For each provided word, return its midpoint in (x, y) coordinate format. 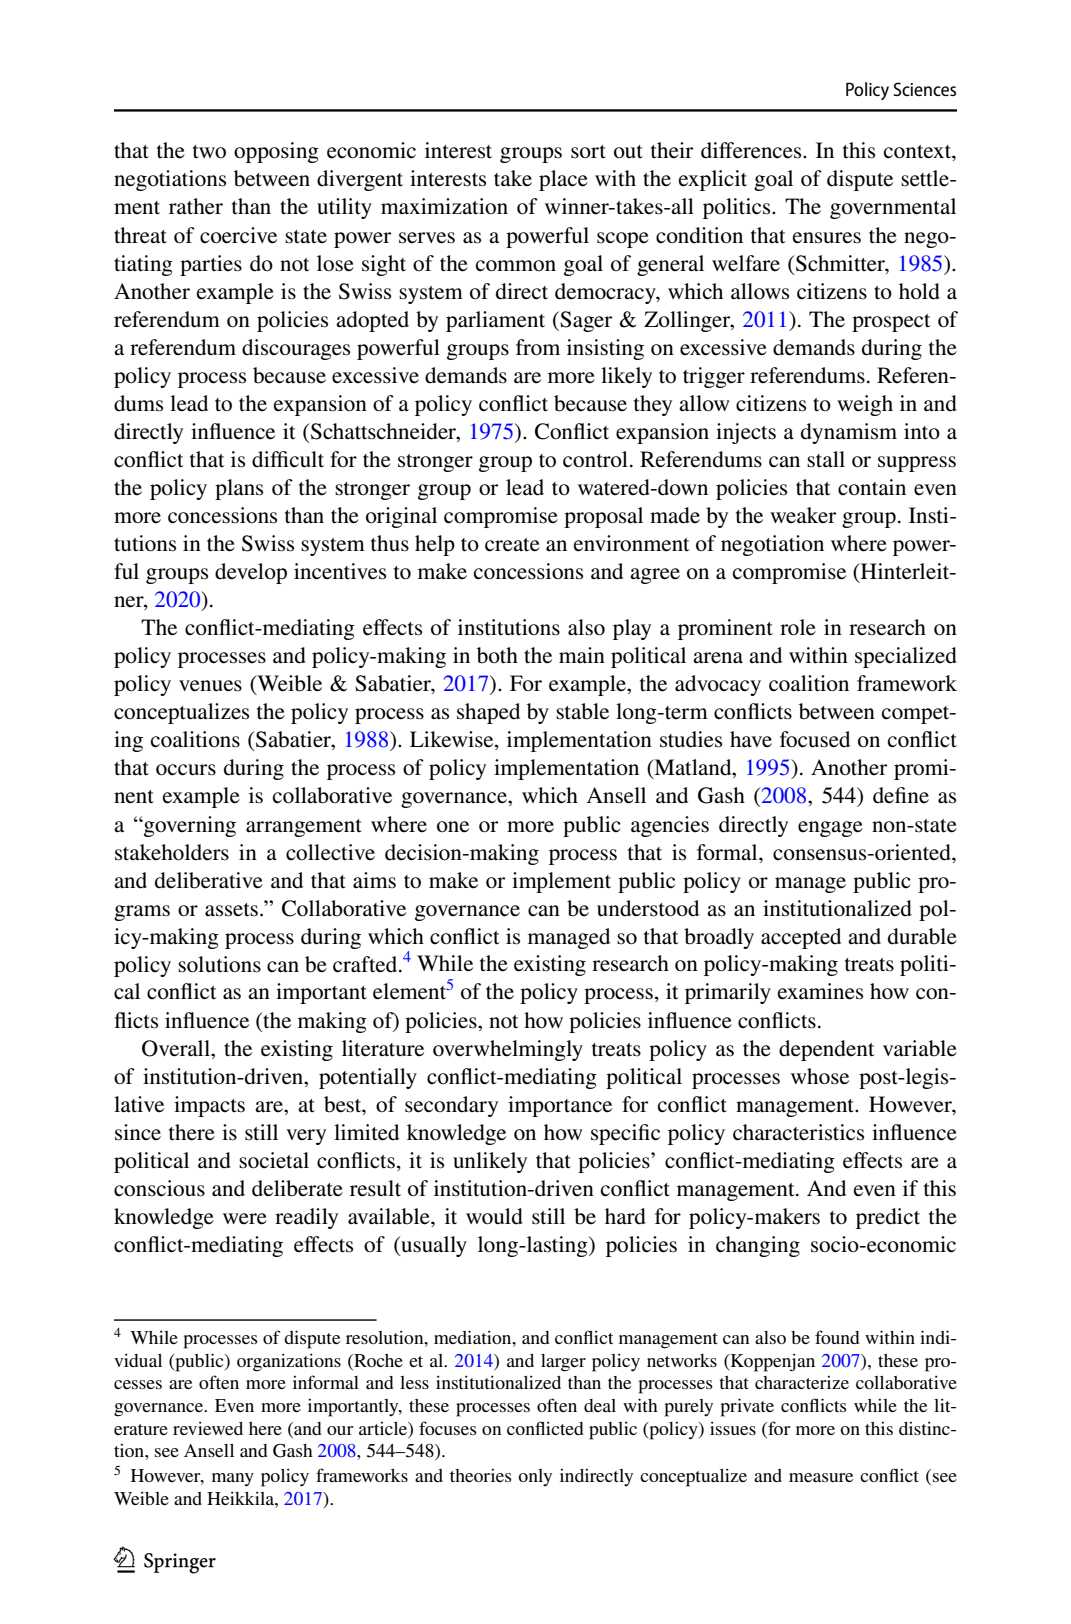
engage (830, 829)
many (233, 1480)
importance (560, 1106)
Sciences (925, 89)
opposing (276, 152)
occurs (186, 770)
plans (239, 489)
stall (826, 459)
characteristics (798, 1132)
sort (588, 152)
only (535, 1477)
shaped (488, 713)
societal (274, 1160)
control (595, 459)
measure (821, 1477)
